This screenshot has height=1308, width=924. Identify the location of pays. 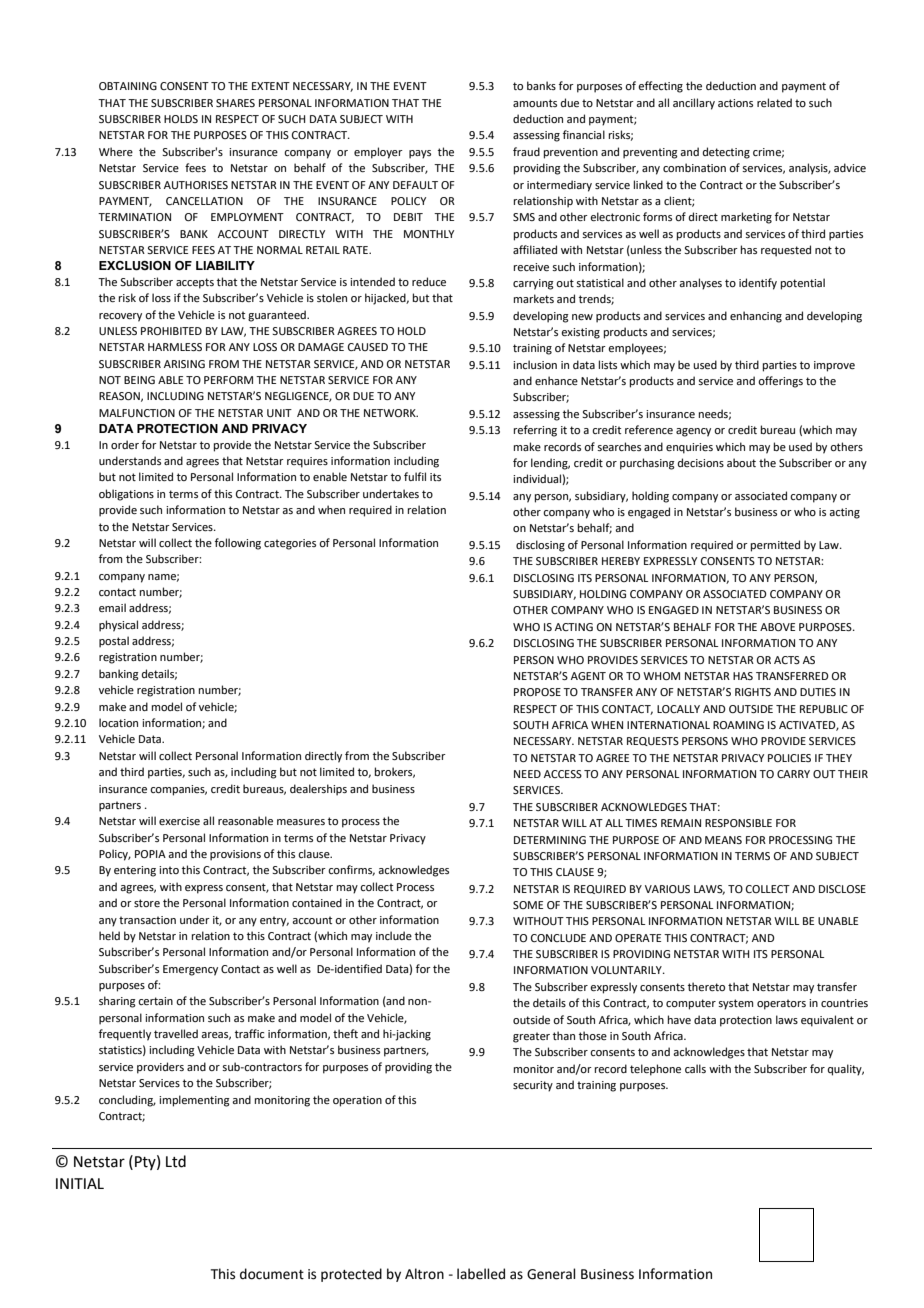
(420, 154).
